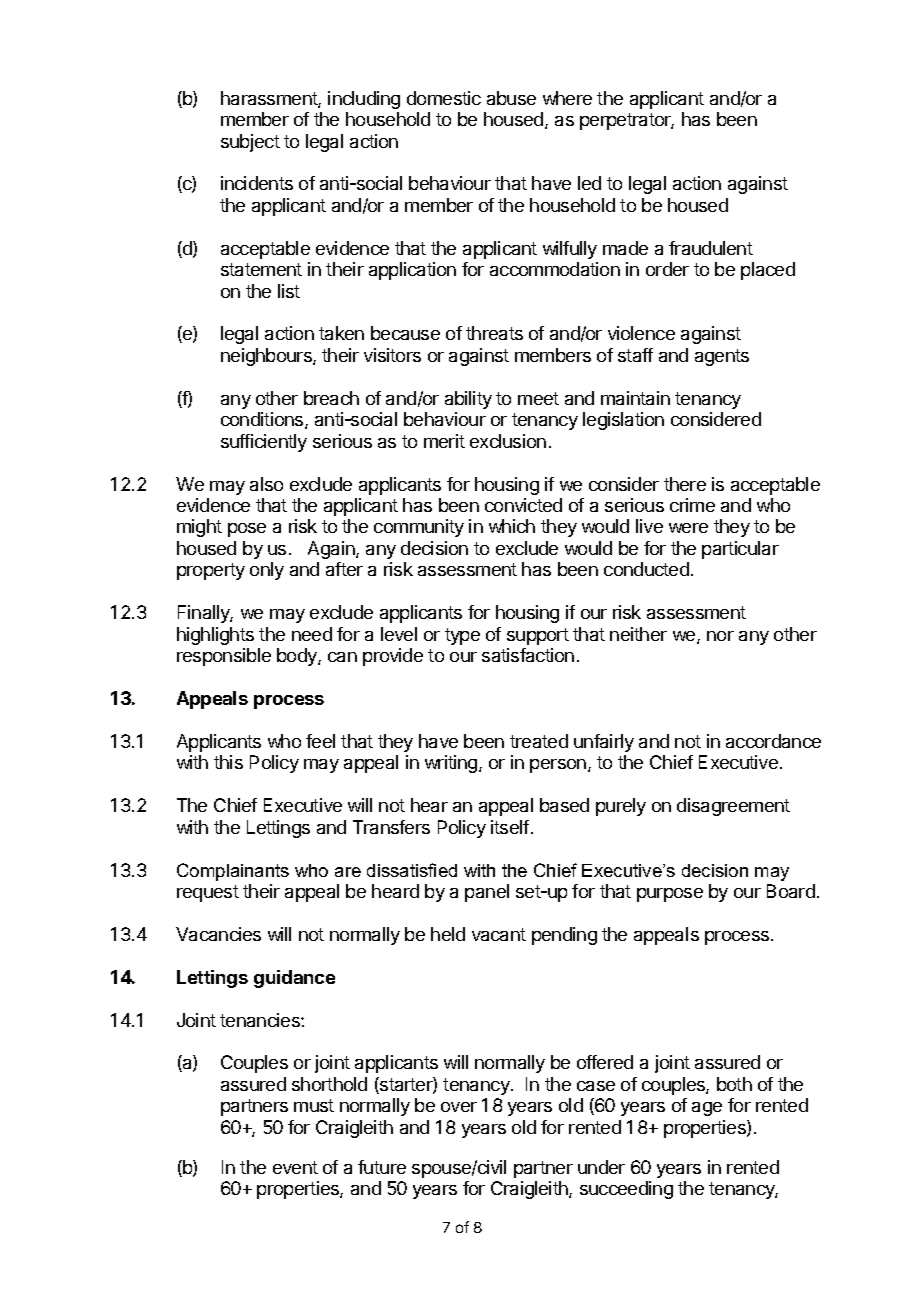 Image resolution: width=924 pixels, height=1308 pixels. I want to click on fraudulent, so click(711, 248).
